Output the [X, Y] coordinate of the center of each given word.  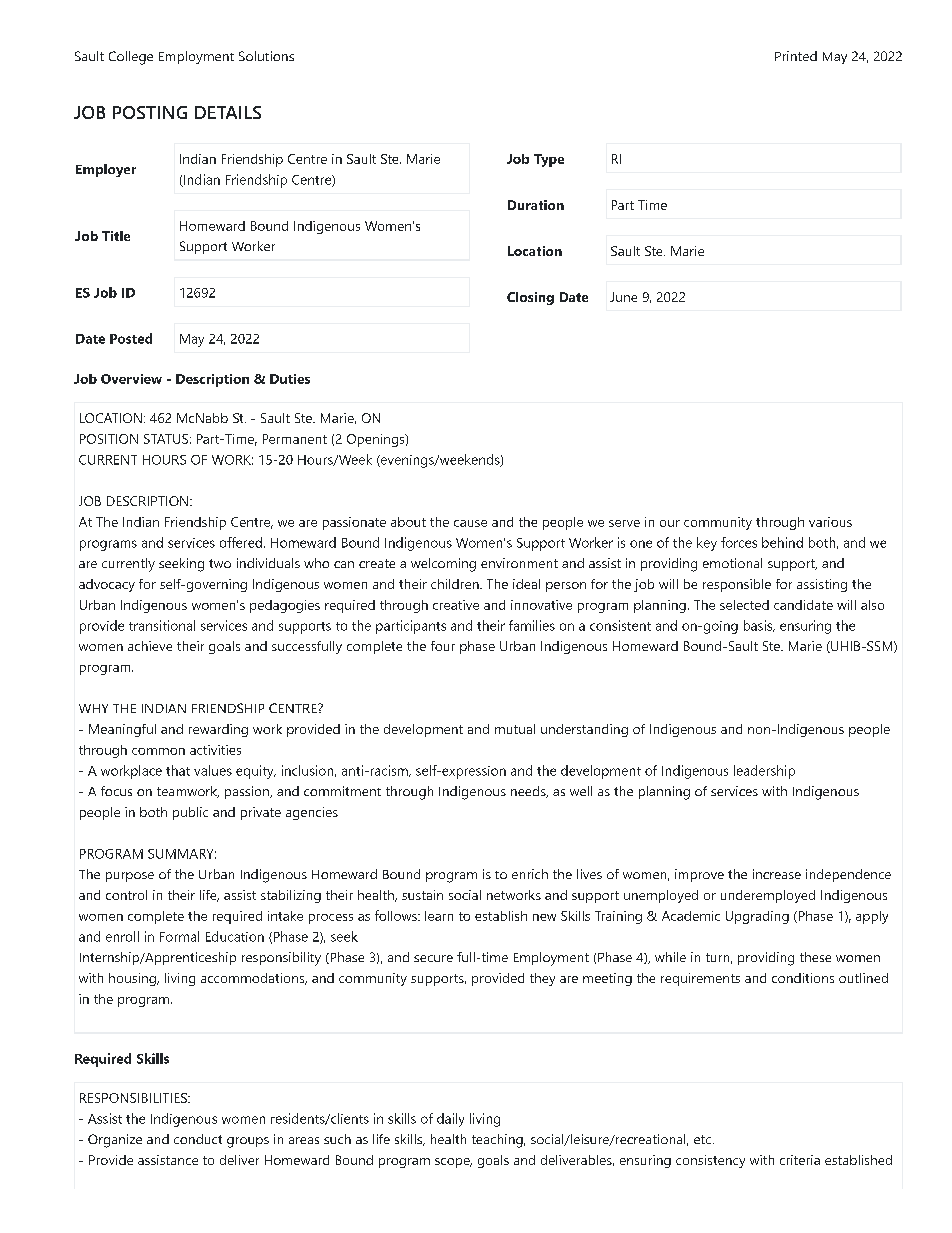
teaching [497, 1141]
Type [549, 160]
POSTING [150, 112]
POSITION [109, 439]
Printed [796, 56]
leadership [764, 772]
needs [529, 792]
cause [470, 523]
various [830, 522]
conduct [198, 1139]
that [178, 770]
